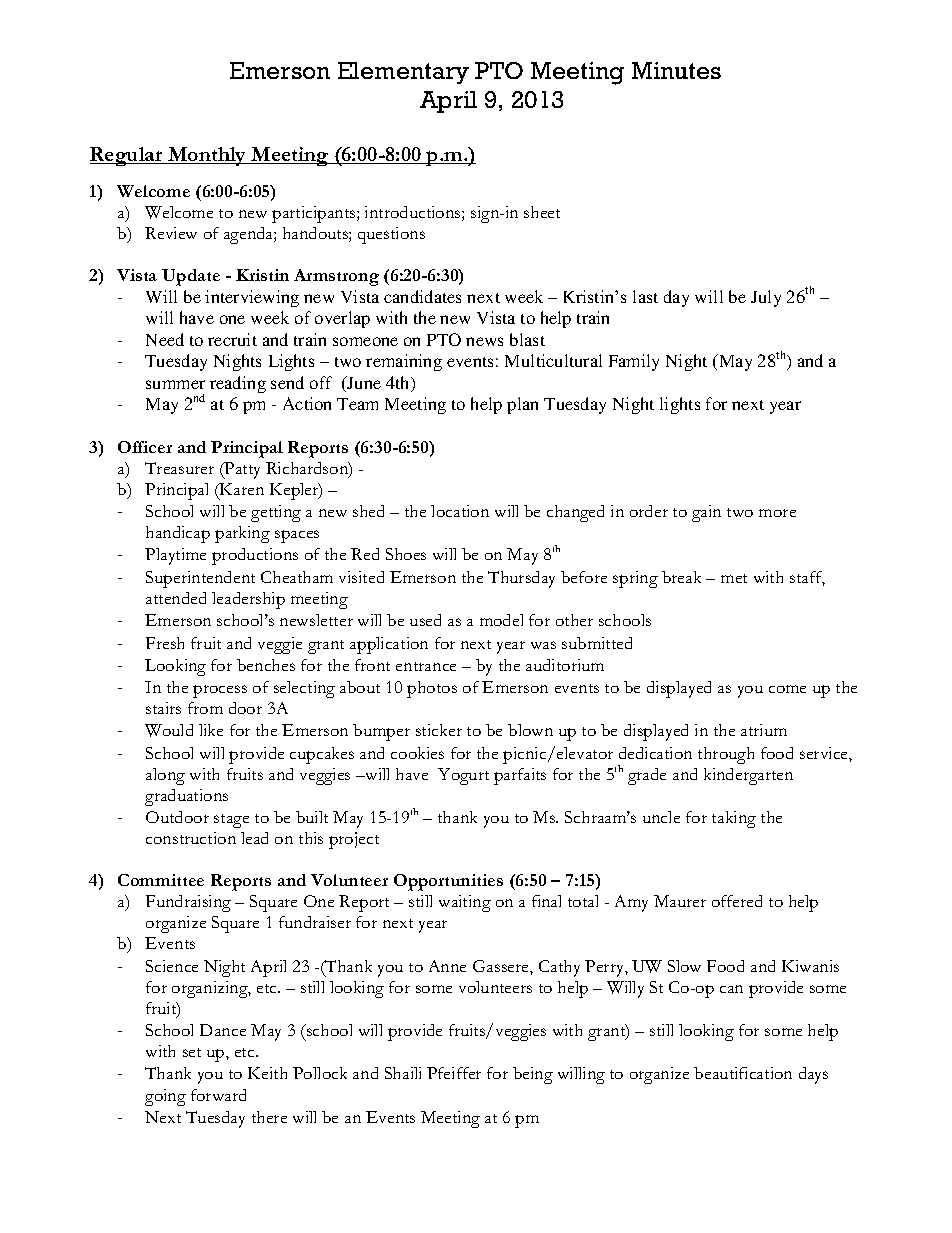 This document has height=1233, width=952. I want to click on forward, so click(218, 1095).
